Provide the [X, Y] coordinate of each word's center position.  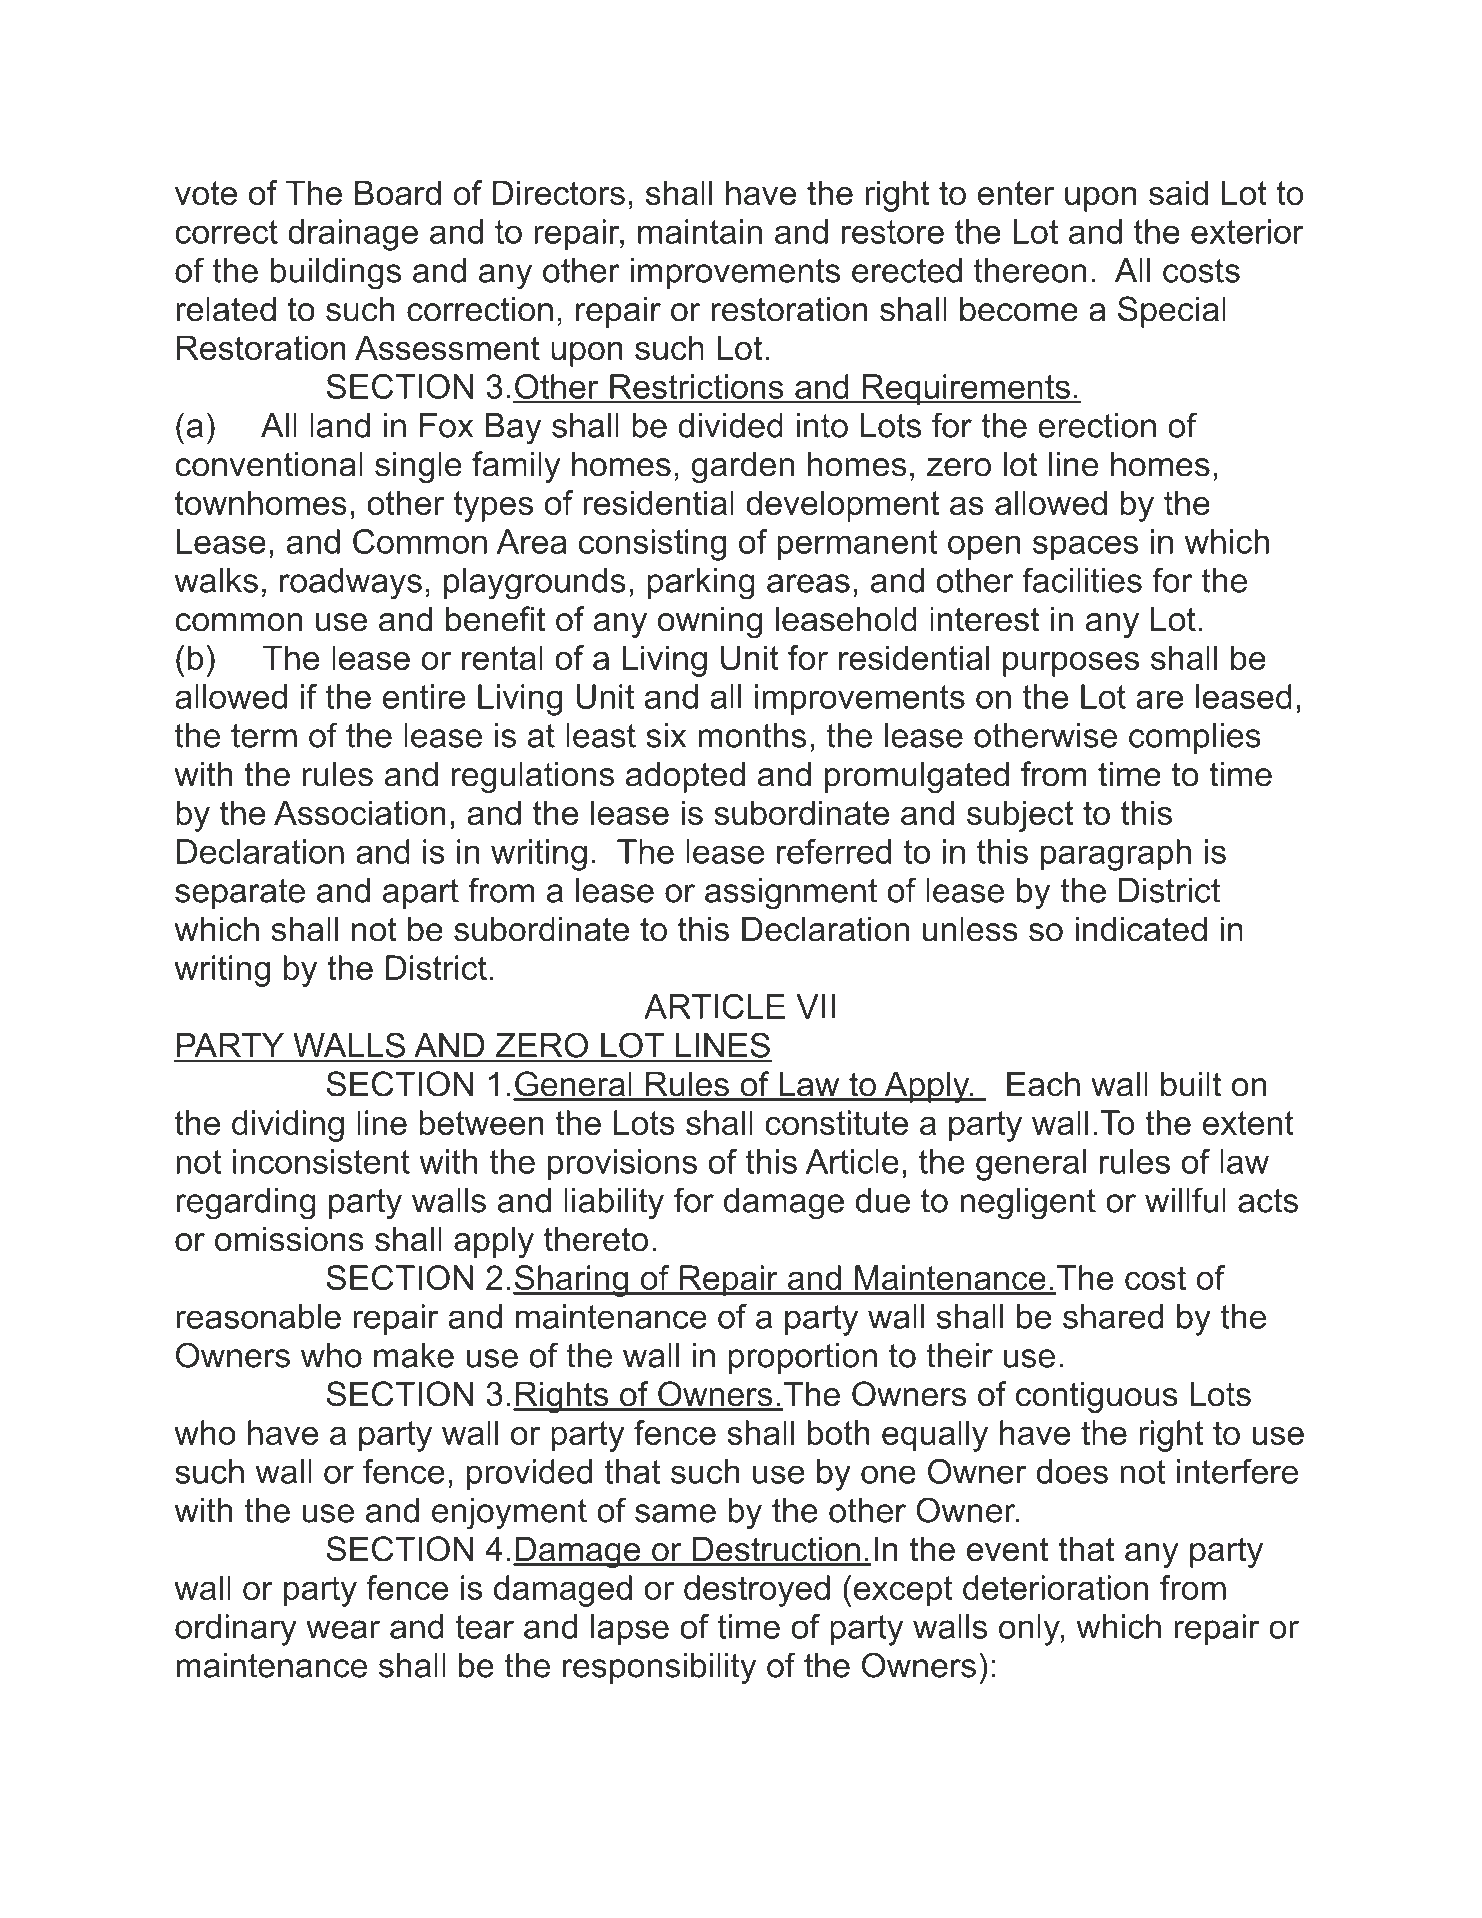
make [414, 1355]
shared [1113, 1316]
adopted [685, 777]
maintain [700, 231]
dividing [288, 1126]
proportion [802, 1358]
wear [343, 1629]
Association [360, 812]
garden [743, 467]
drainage [353, 235]
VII [815, 1006]
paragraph [1116, 855]
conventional [269, 464]
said [1178, 192]
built [1191, 1084]
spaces [1085, 548]
